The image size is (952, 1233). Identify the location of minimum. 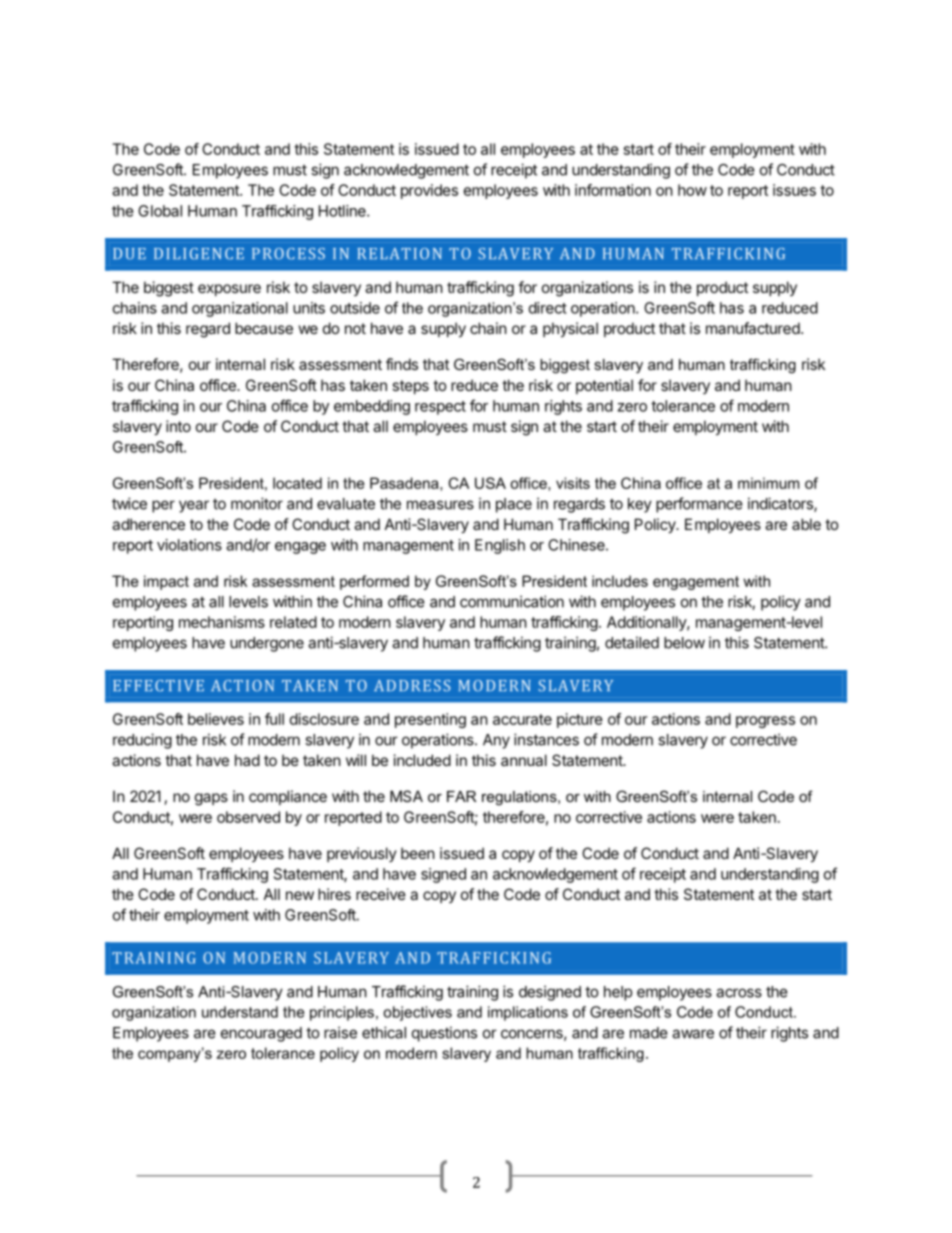
(768, 483).
